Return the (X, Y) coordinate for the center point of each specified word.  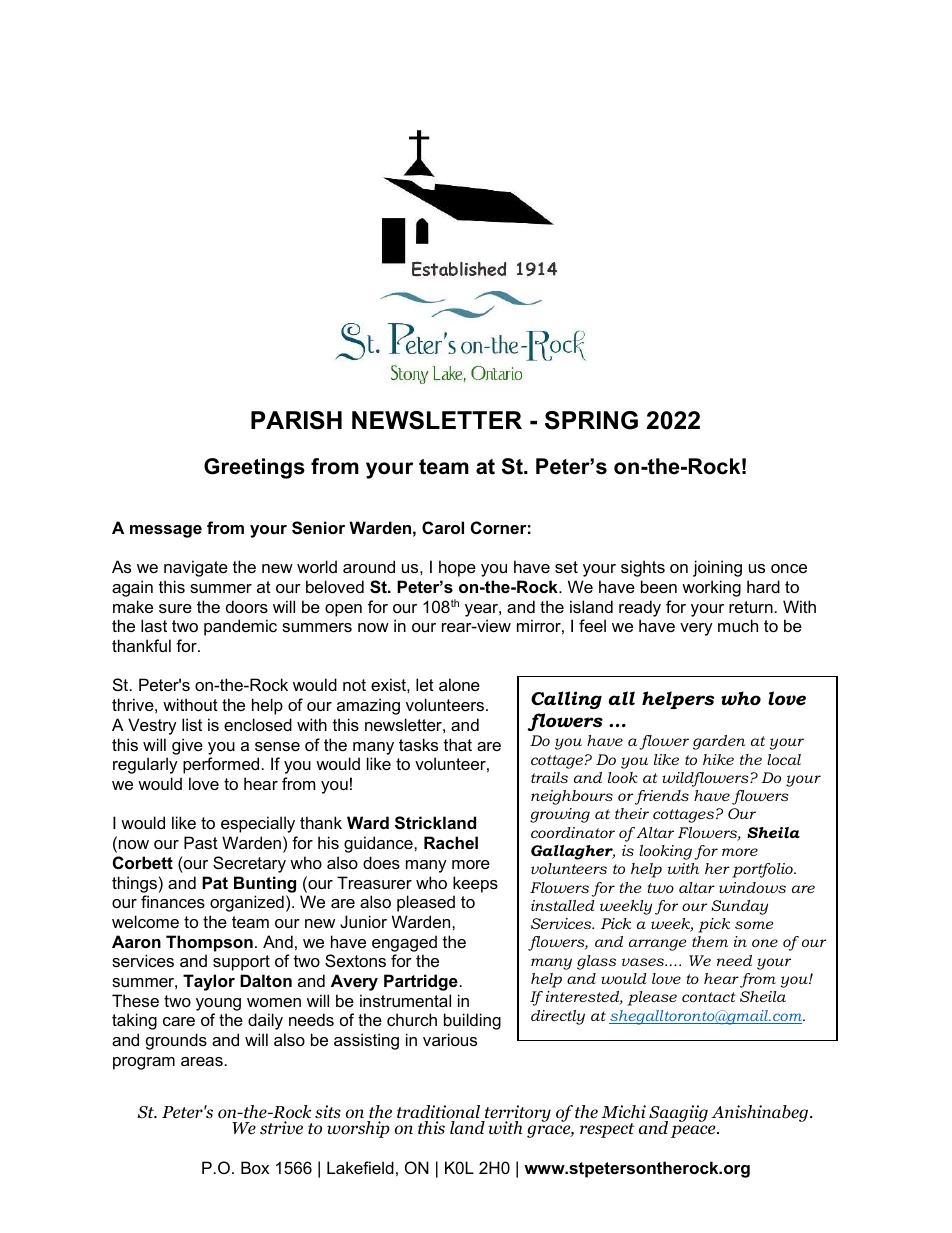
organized (247, 903)
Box (255, 1167)
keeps (475, 884)
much (738, 625)
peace (694, 1131)
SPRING (591, 420)
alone (459, 684)
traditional (438, 1112)
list (192, 724)
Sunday (740, 907)
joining (717, 568)
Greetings (254, 468)
